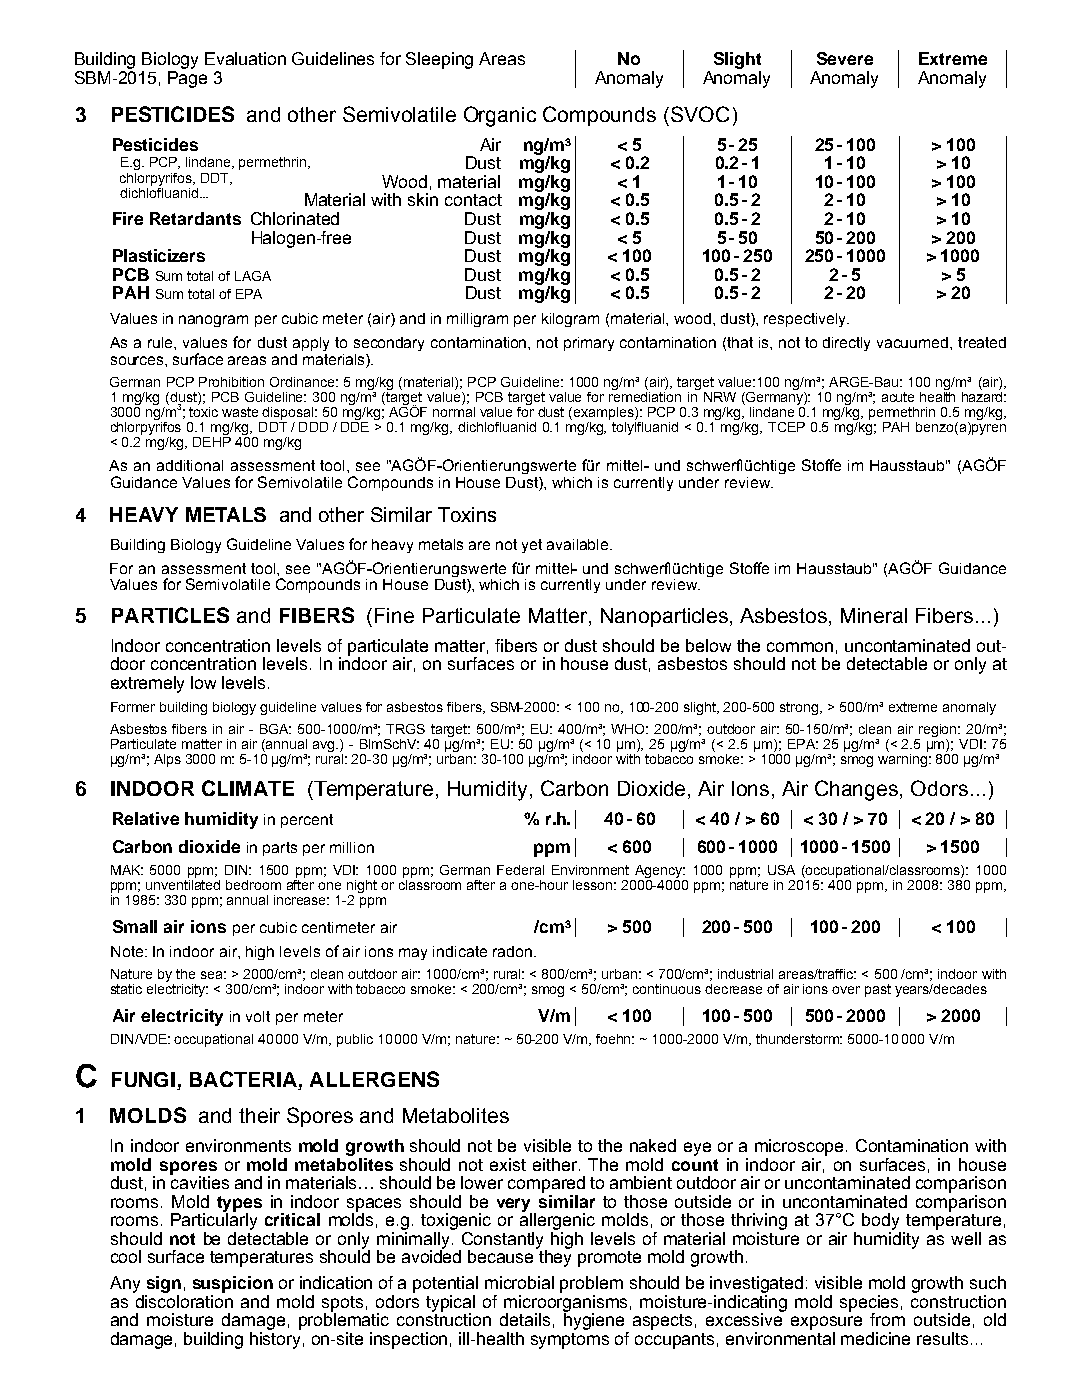  I want to click on strong, so click(800, 708).
